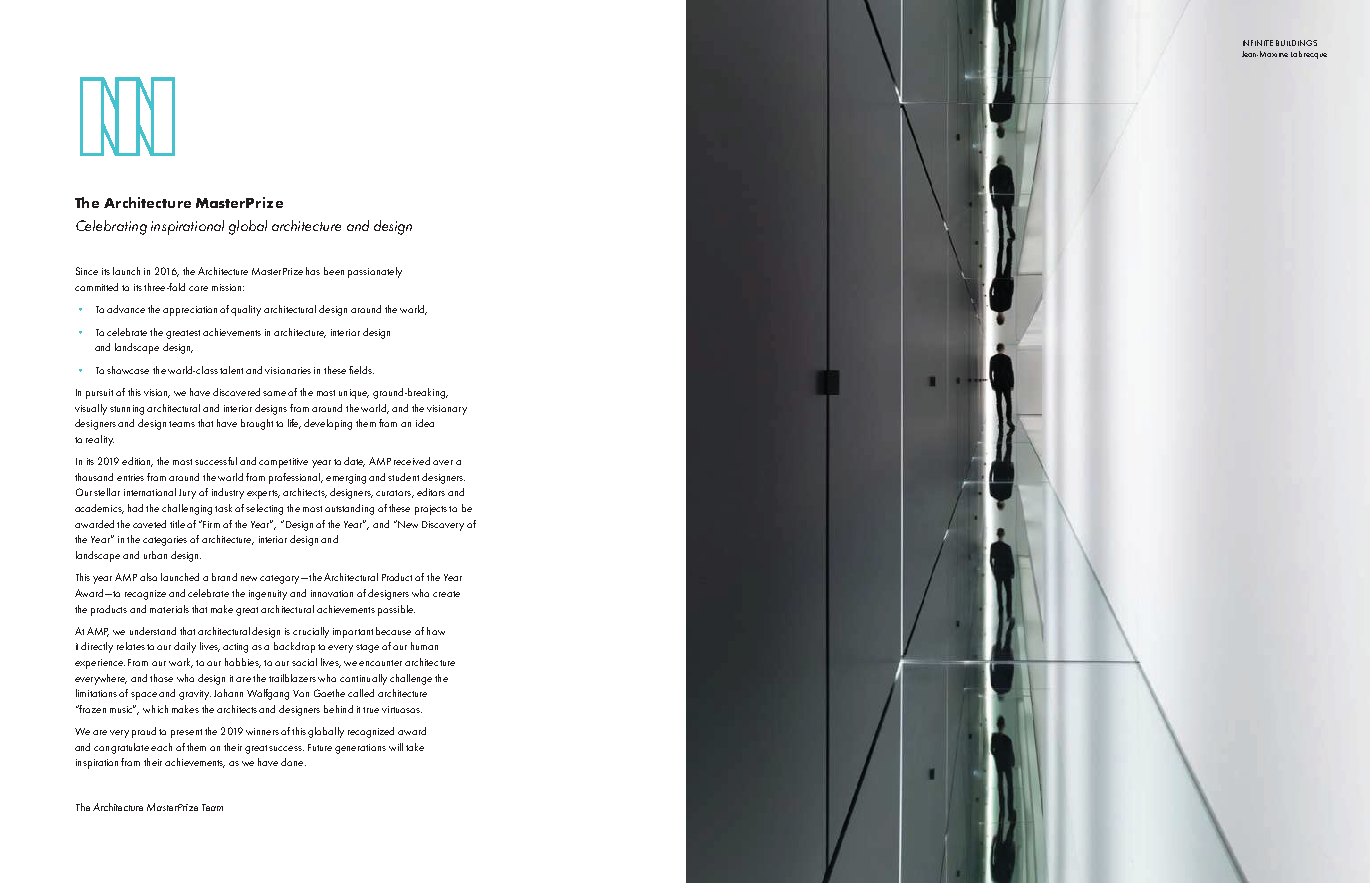 The height and width of the screenshot is (883, 1372). I want to click on projects, so click(431, 510).
